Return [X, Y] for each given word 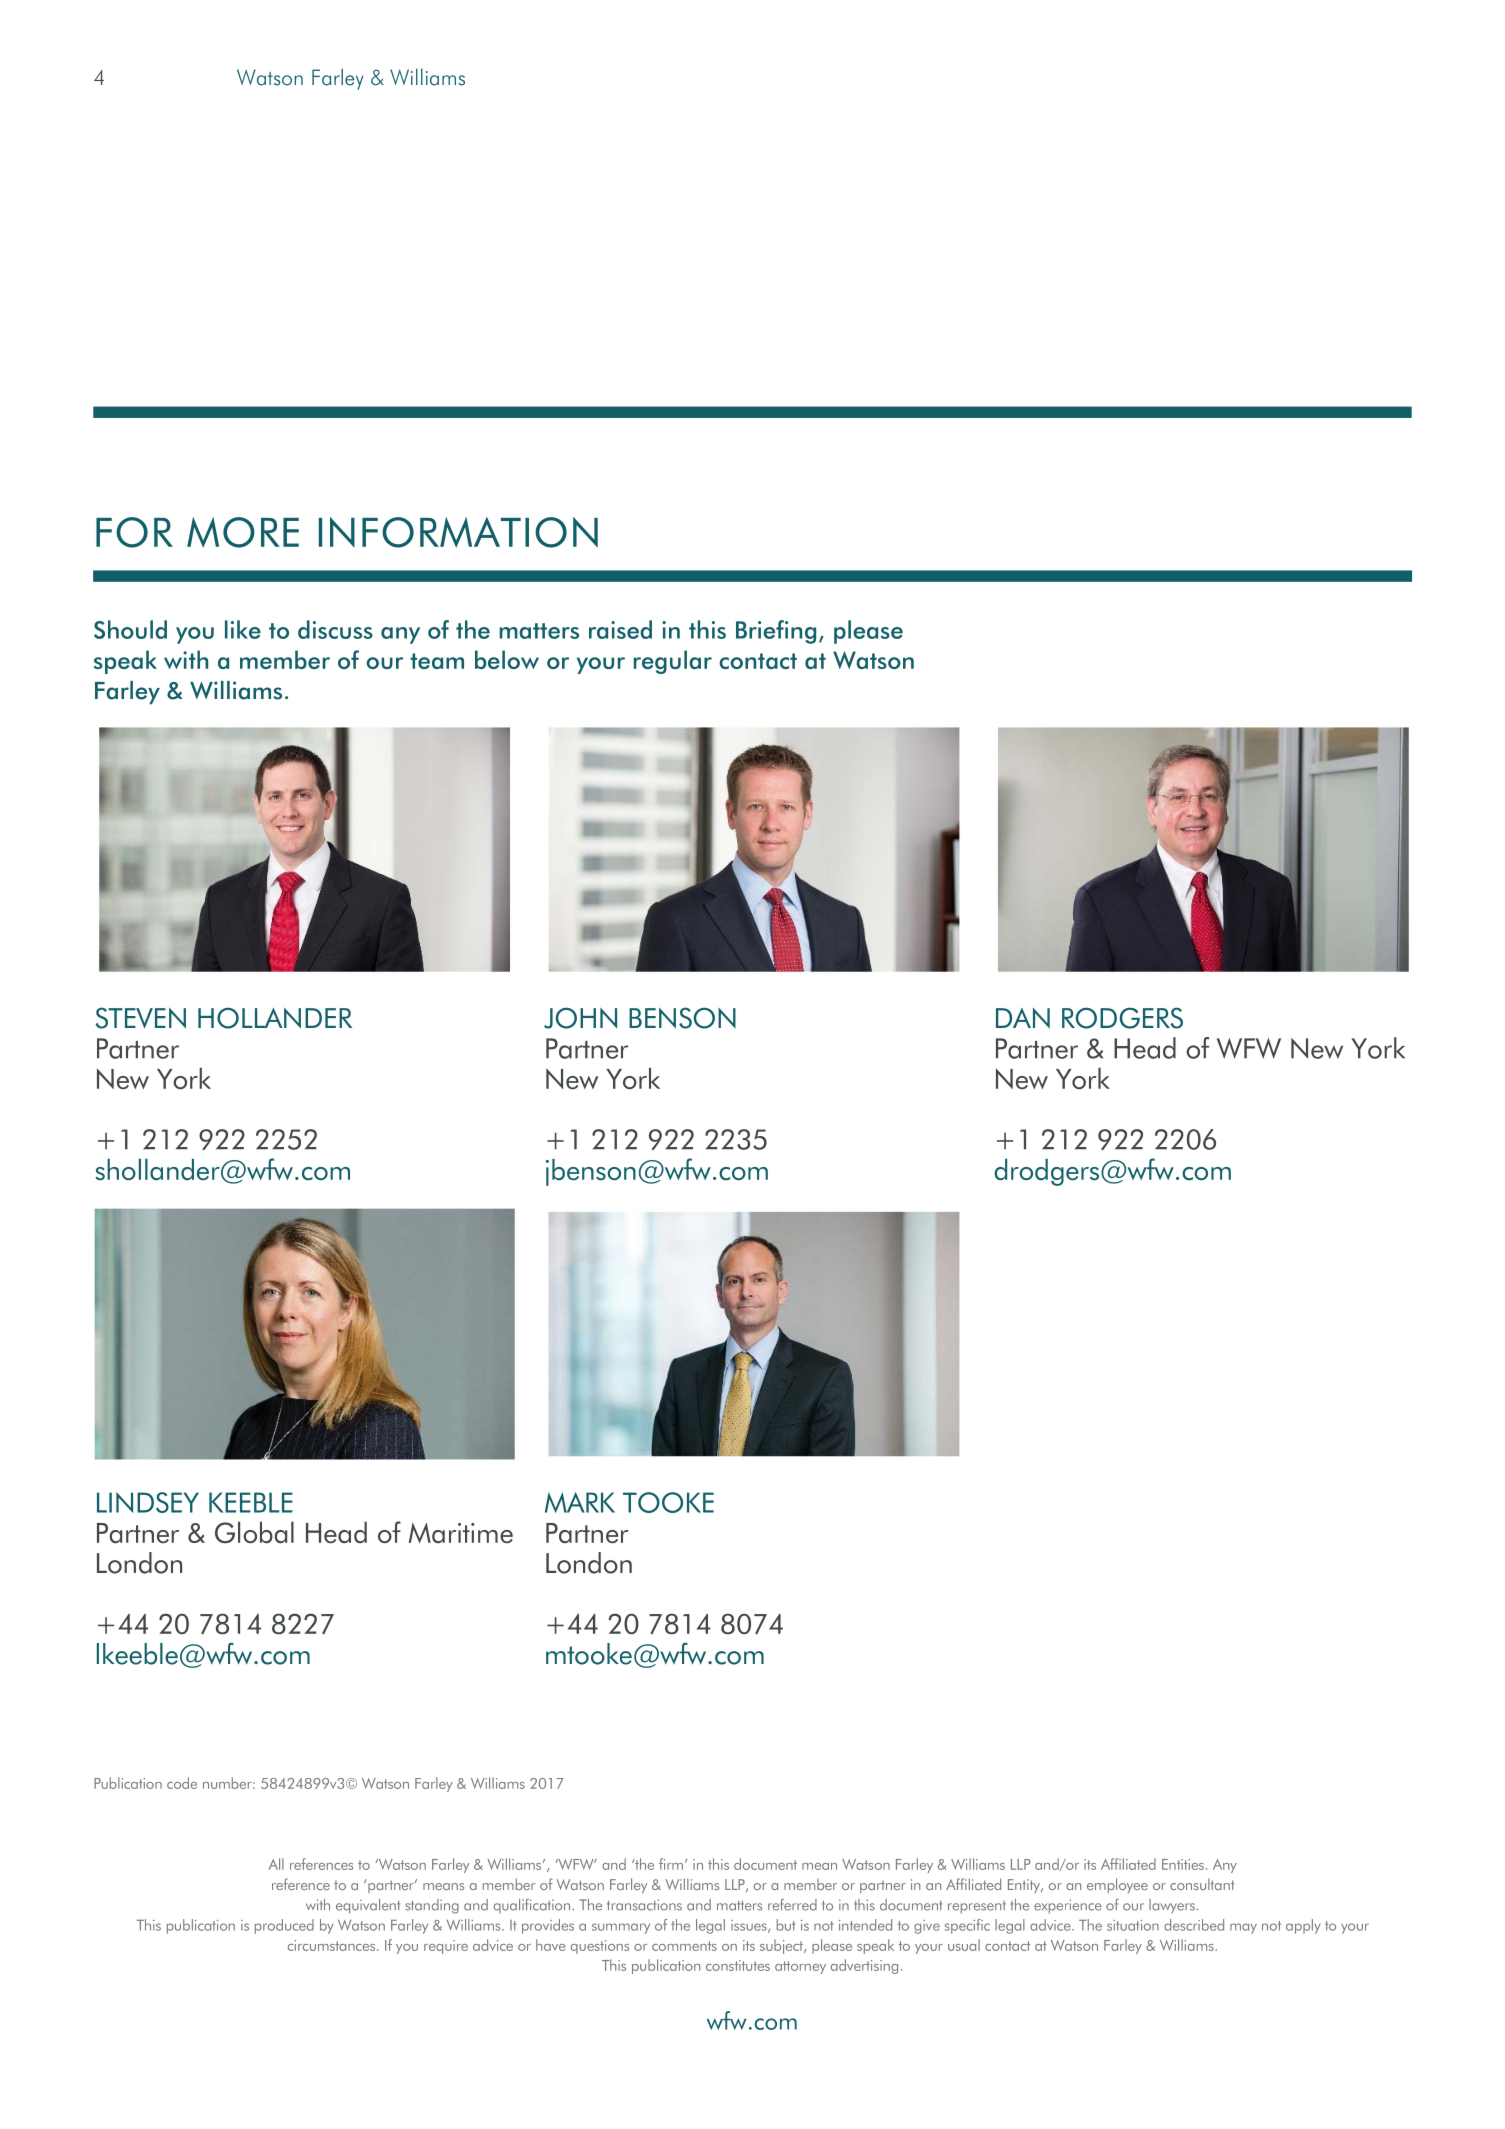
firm [672, 1864]
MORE [243, 532]
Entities [1183, 1864]
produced [284, 1926]
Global [254, 1532]
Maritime [461, 1533]
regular [673, 662]
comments [684, 1946]
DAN [1023, 1018]
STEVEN [141, 1018]
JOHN [580, 1018]
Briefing [776, 632]
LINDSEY [148, 1502]
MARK [580, 1502]
